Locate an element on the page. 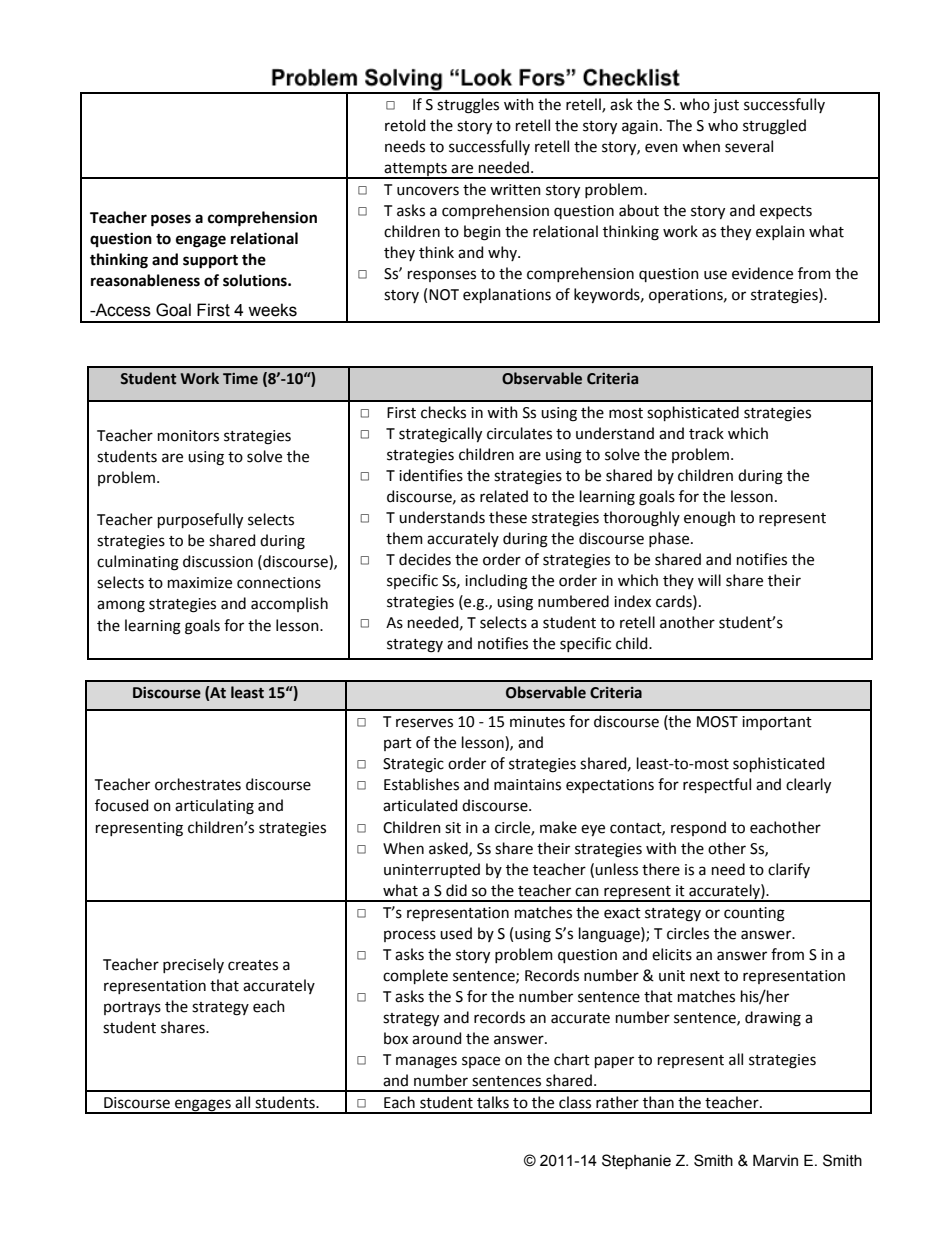  will is located at coordinates (709, 580).
